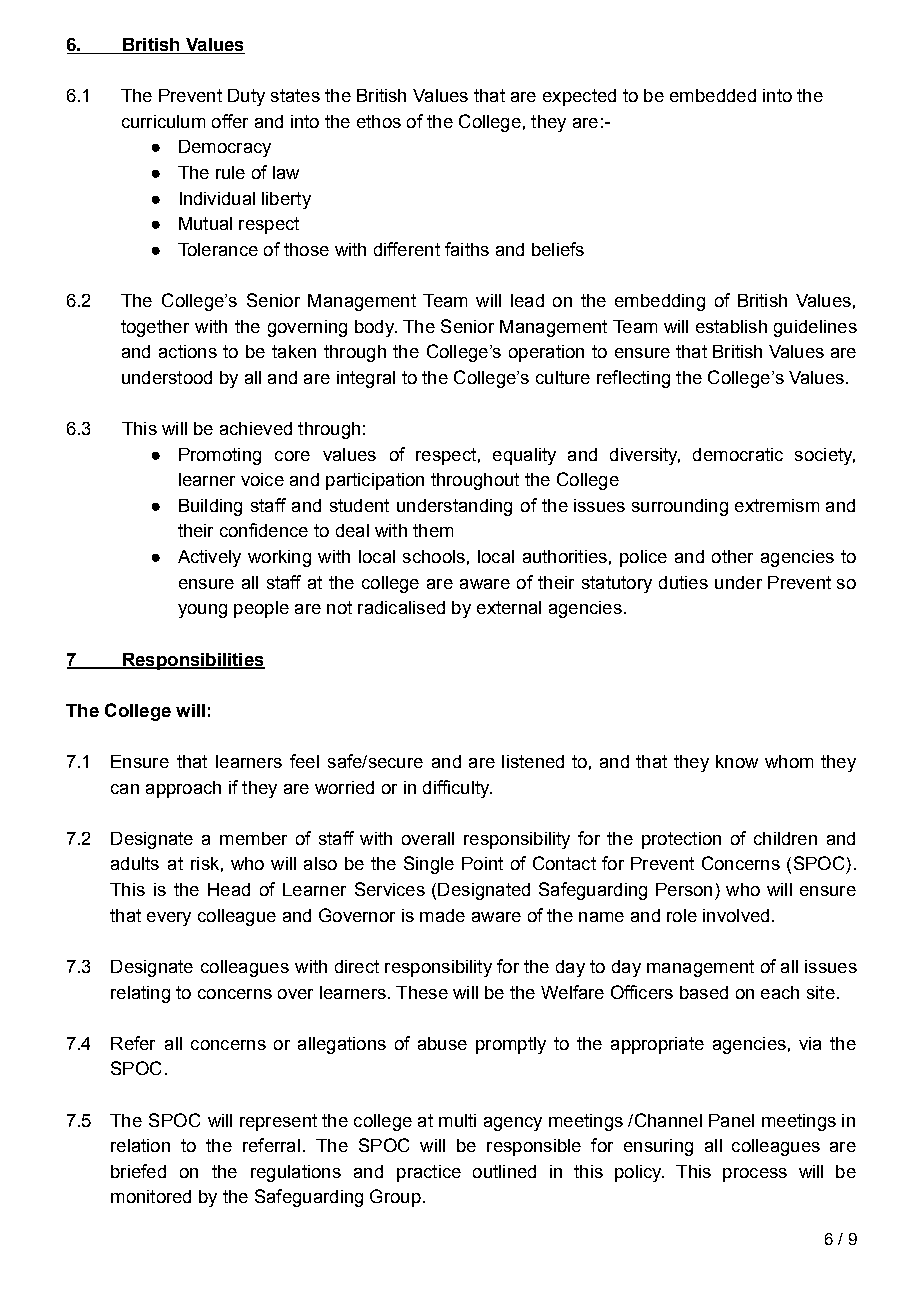 This page has width=924, height=1307. What do you see at coordinates (509, 607) in the page?
I see `external` at bounding box center [509, 607].
